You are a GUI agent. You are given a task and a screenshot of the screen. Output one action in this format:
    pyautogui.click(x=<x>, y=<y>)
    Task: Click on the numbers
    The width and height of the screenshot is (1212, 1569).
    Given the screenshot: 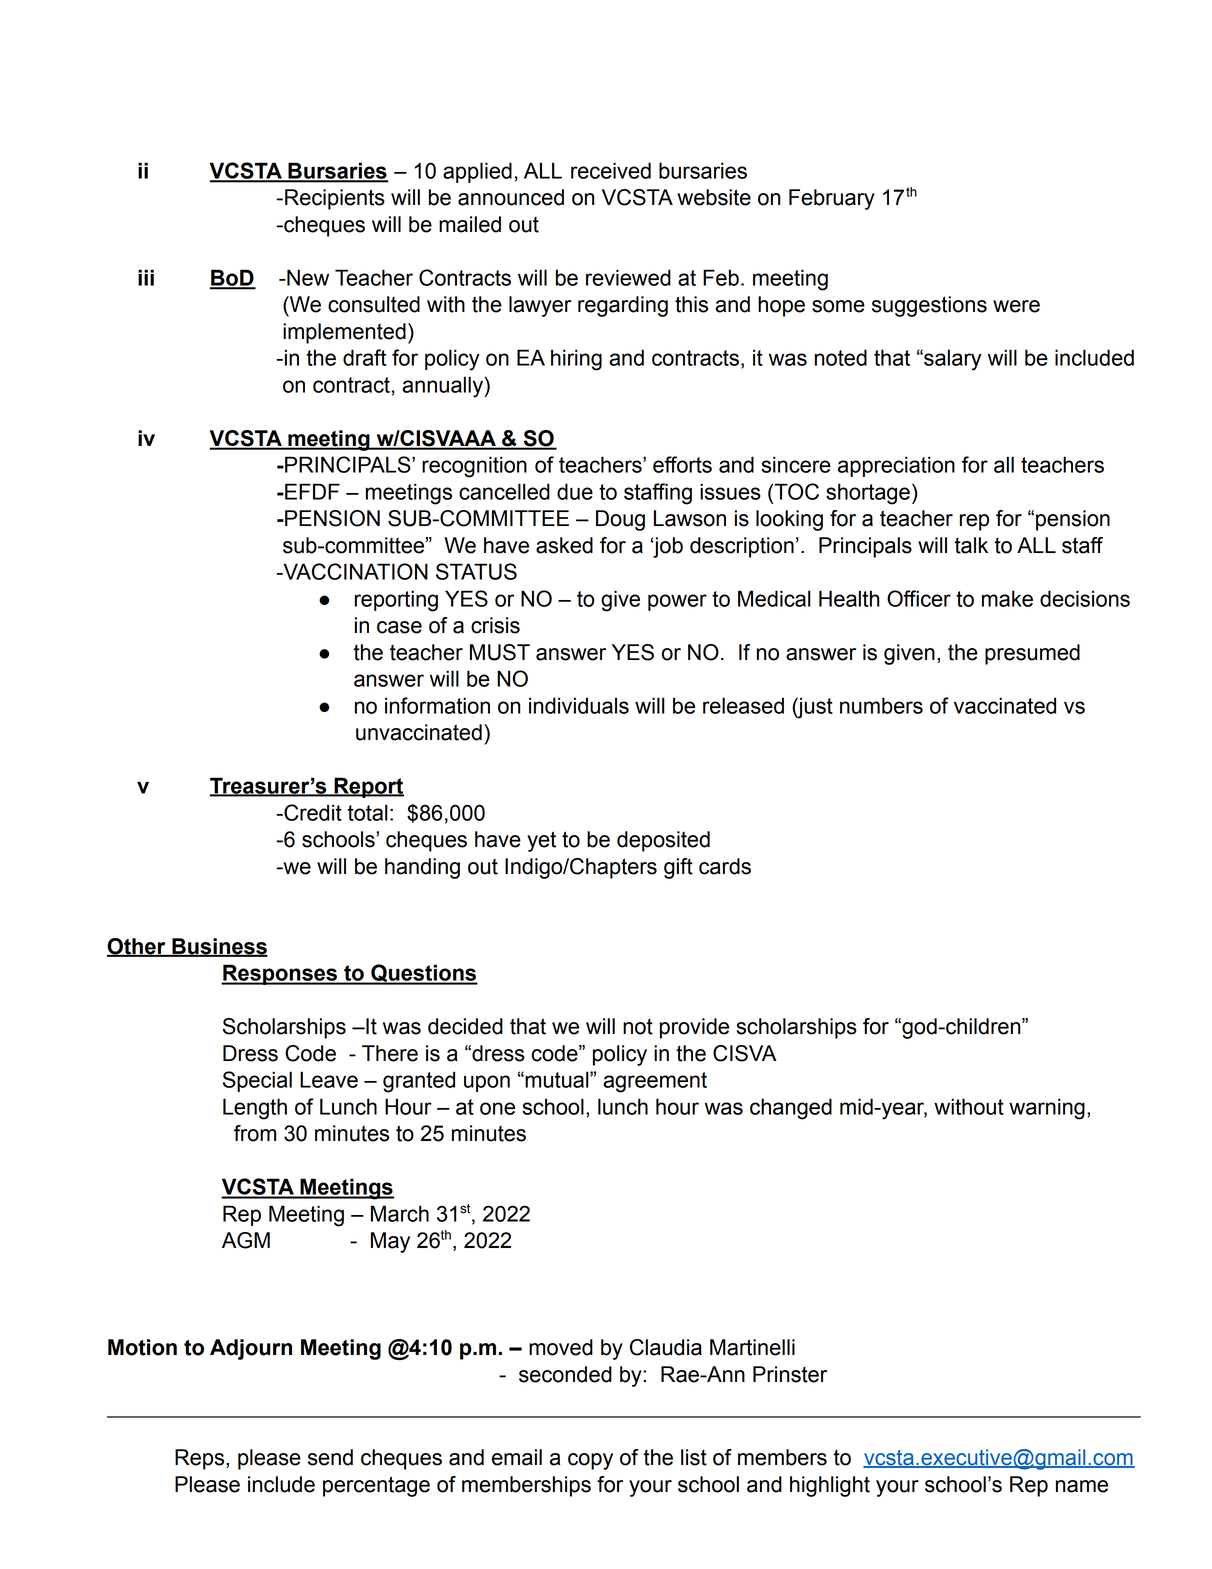 What is the action you would take?
    pyautogui.click(x=881, y=705)
